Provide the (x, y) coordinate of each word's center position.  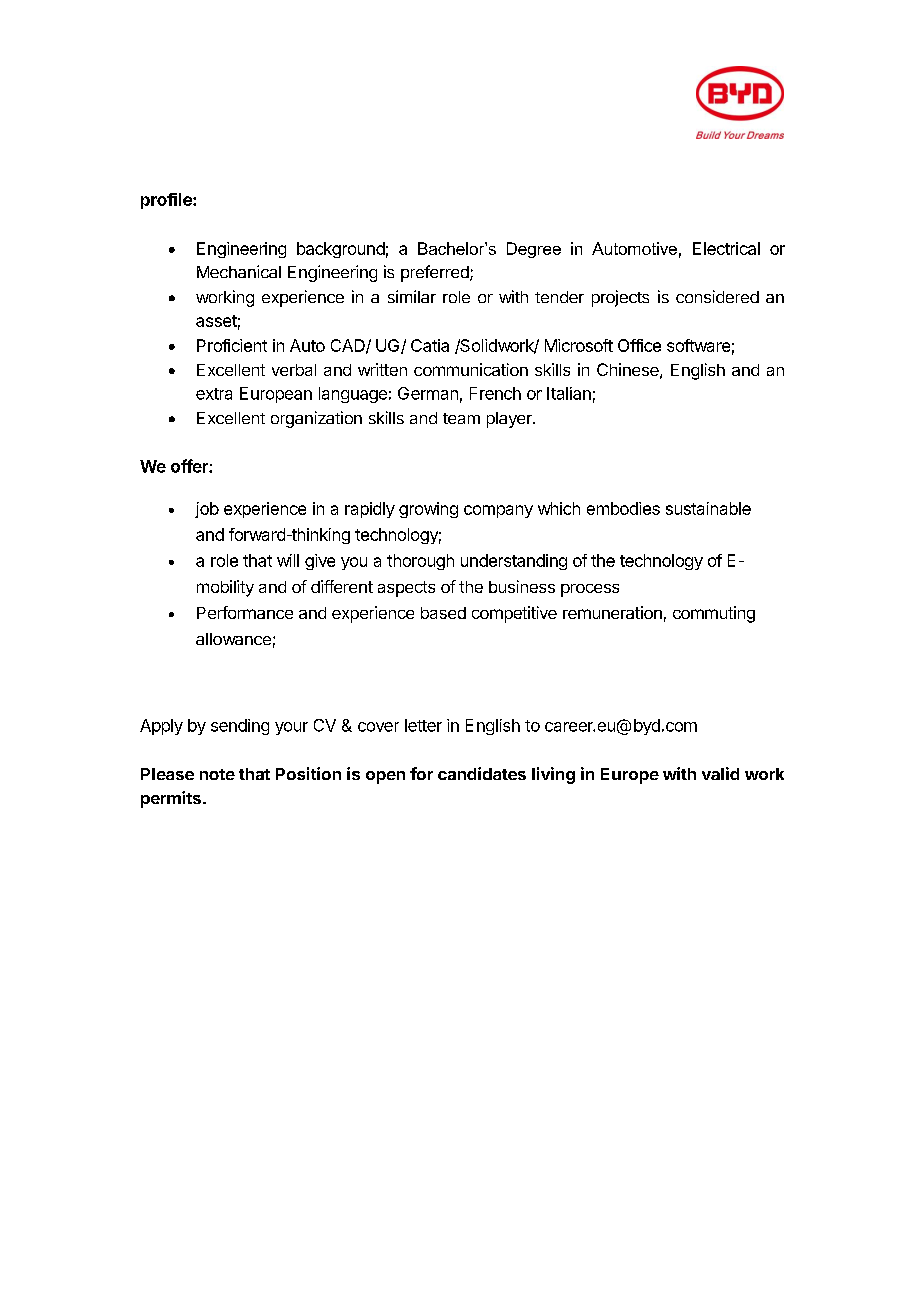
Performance (245, 612)
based (443, 613)
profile (167, 201)
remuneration (612, 612)
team (461, 418)
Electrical (726, 248)
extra (214, 394)
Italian (569, 393)
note (217, 774)
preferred (436, 273)
